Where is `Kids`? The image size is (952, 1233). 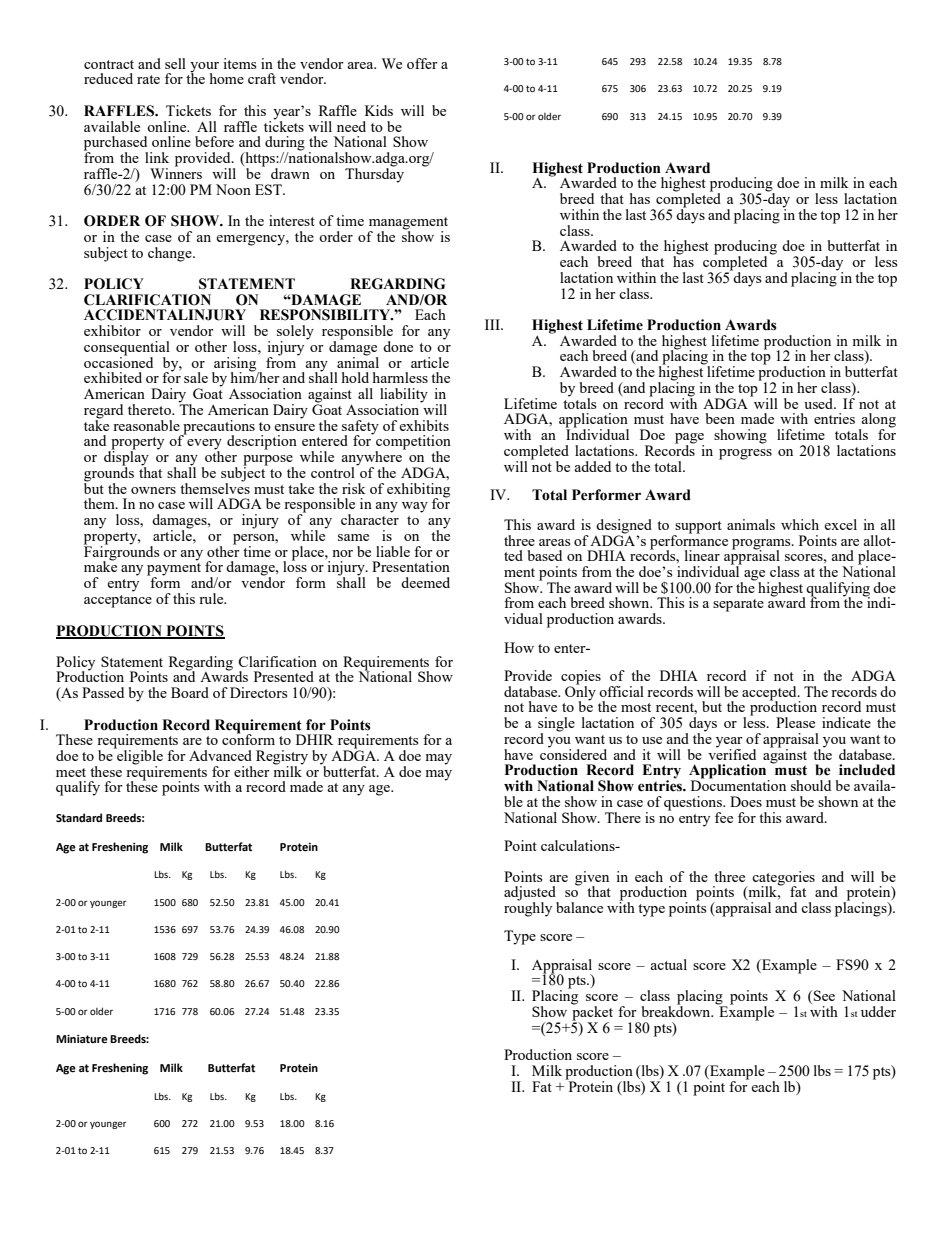
Kids is located at coordinates (379, 110).
